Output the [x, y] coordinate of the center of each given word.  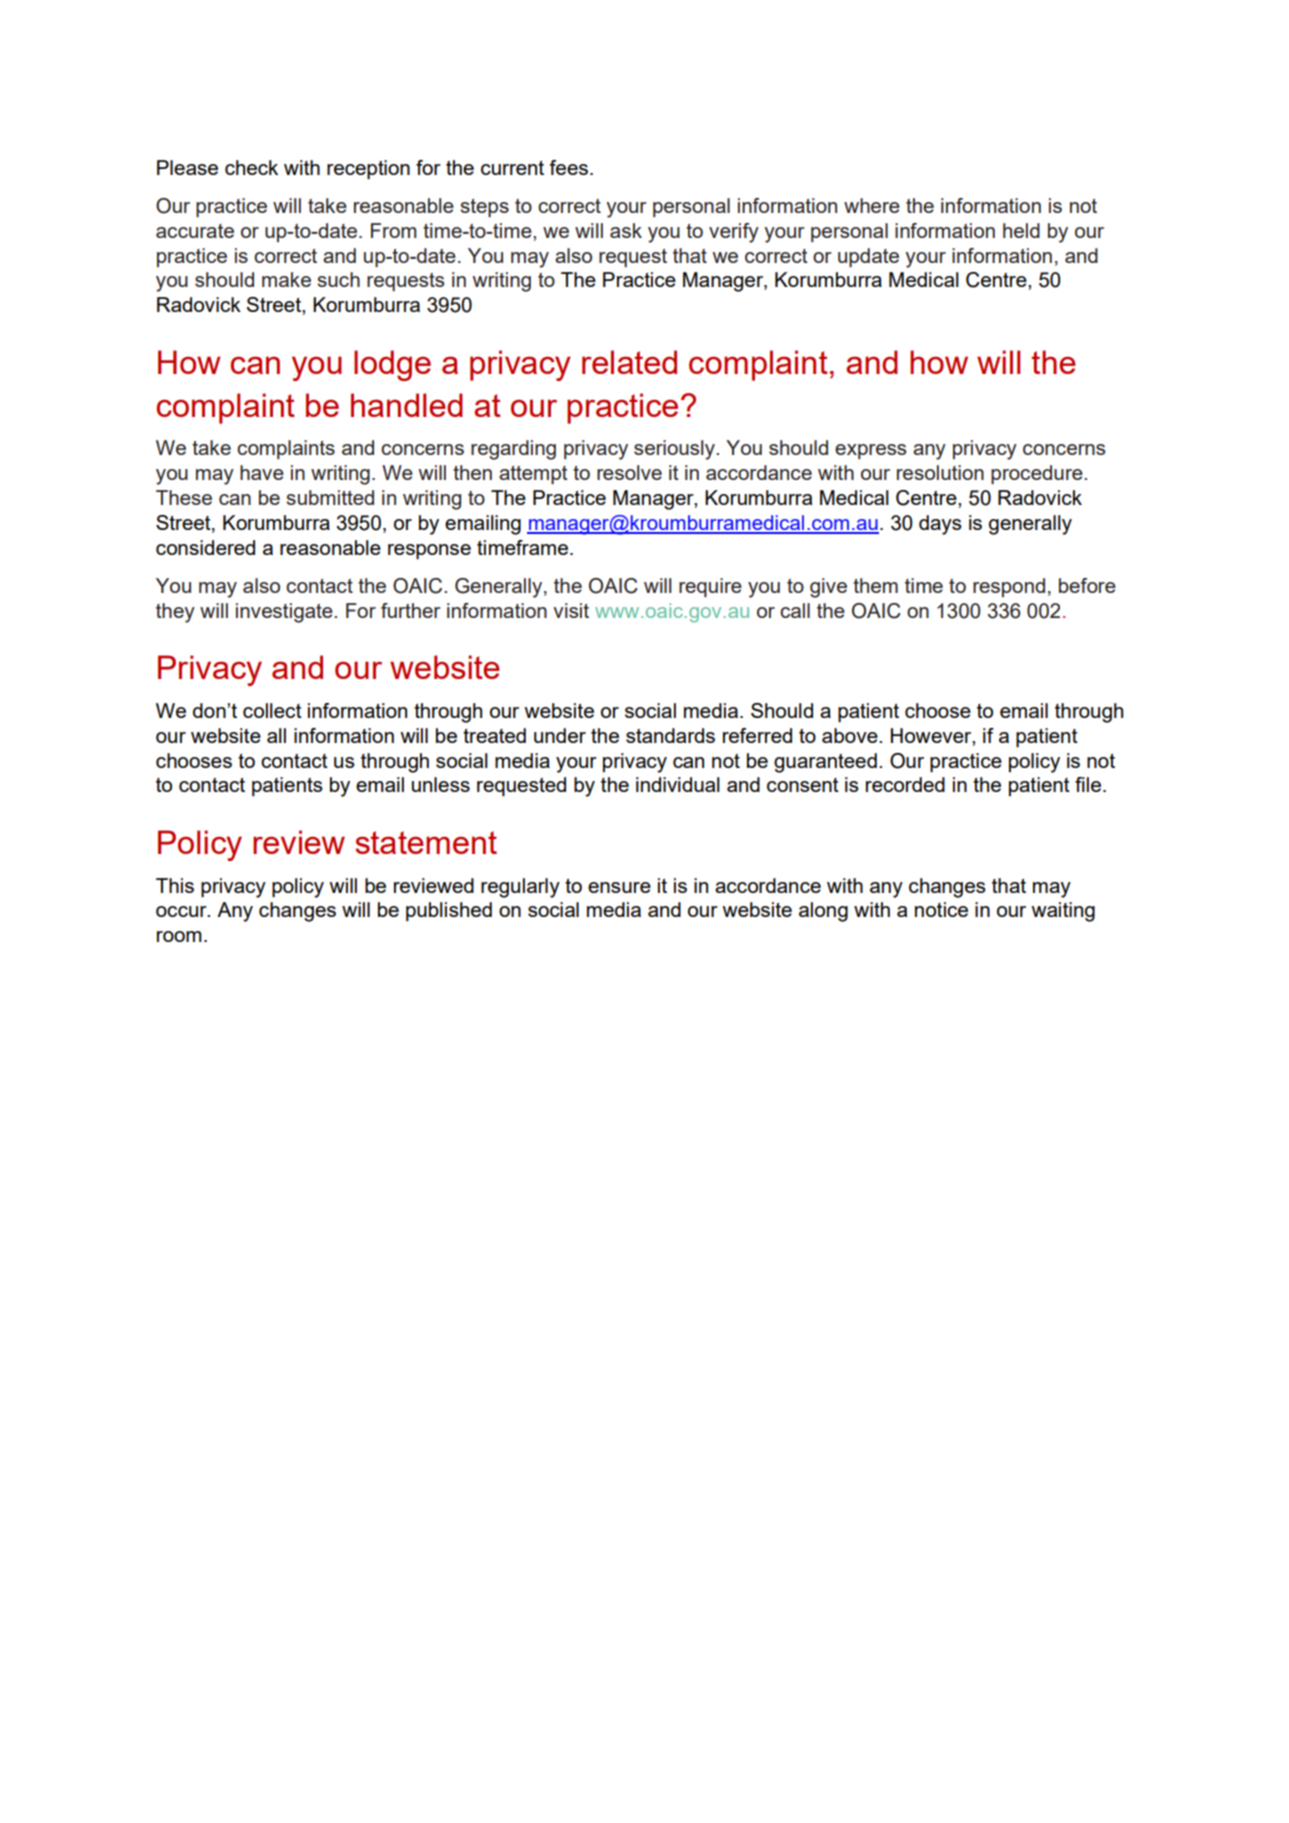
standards [670, 735]
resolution [940, 472]
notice [941, 909]
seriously [676, 450]
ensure [619, 887]
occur [182, 911]
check [251, 167]
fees [568, 167]
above [851, 735]
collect [272, 710]
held [1021, 230]
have [262, 472]
